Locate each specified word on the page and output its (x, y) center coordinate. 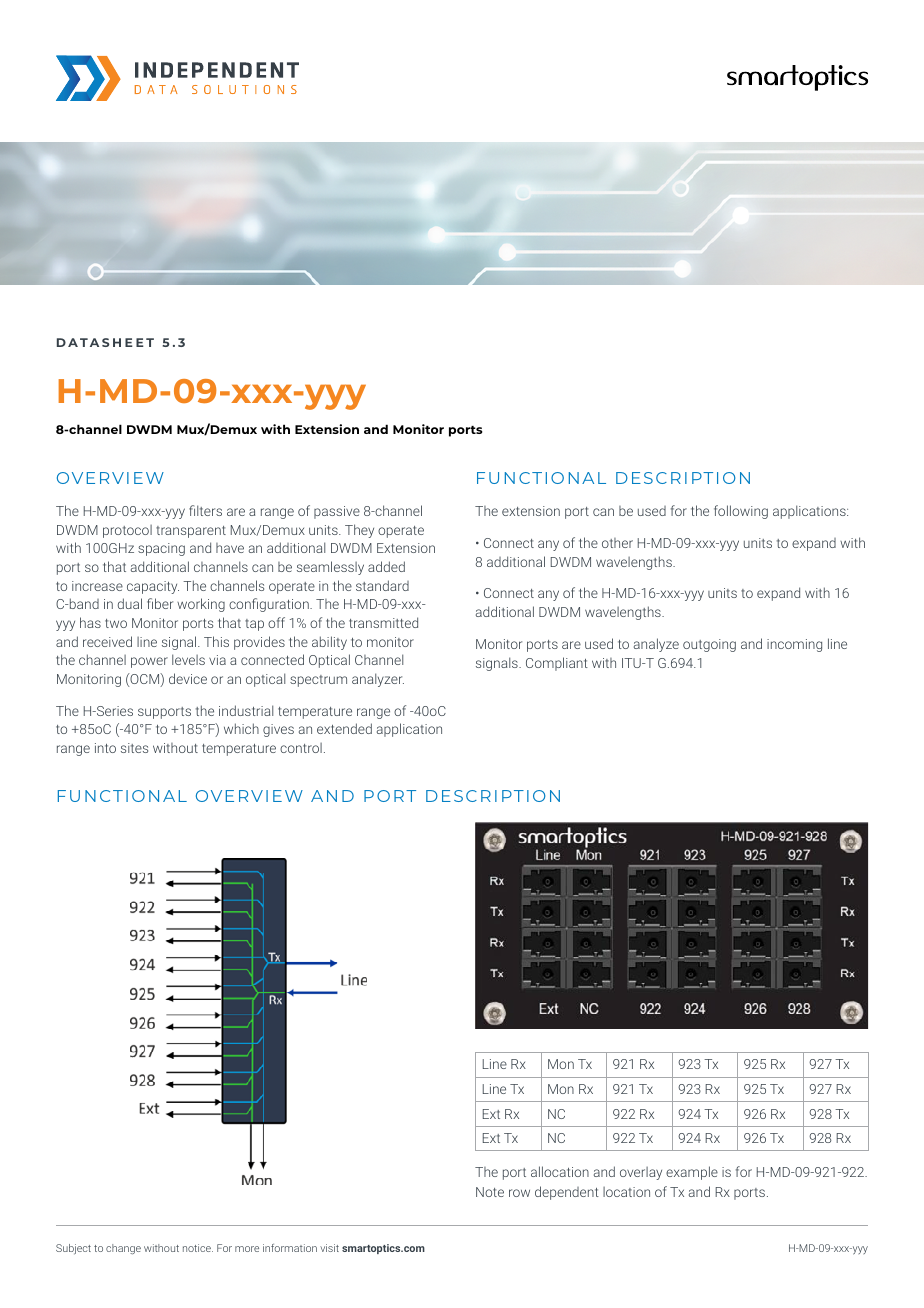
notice (198, 1248)
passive (337, 512)
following (741, 512)
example (692, 1173)
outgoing (709, 645)
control (301, 748)
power (149, 662)
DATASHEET (105, 342)
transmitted (383, 622)
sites (134, 748)
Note (490, 1192)
